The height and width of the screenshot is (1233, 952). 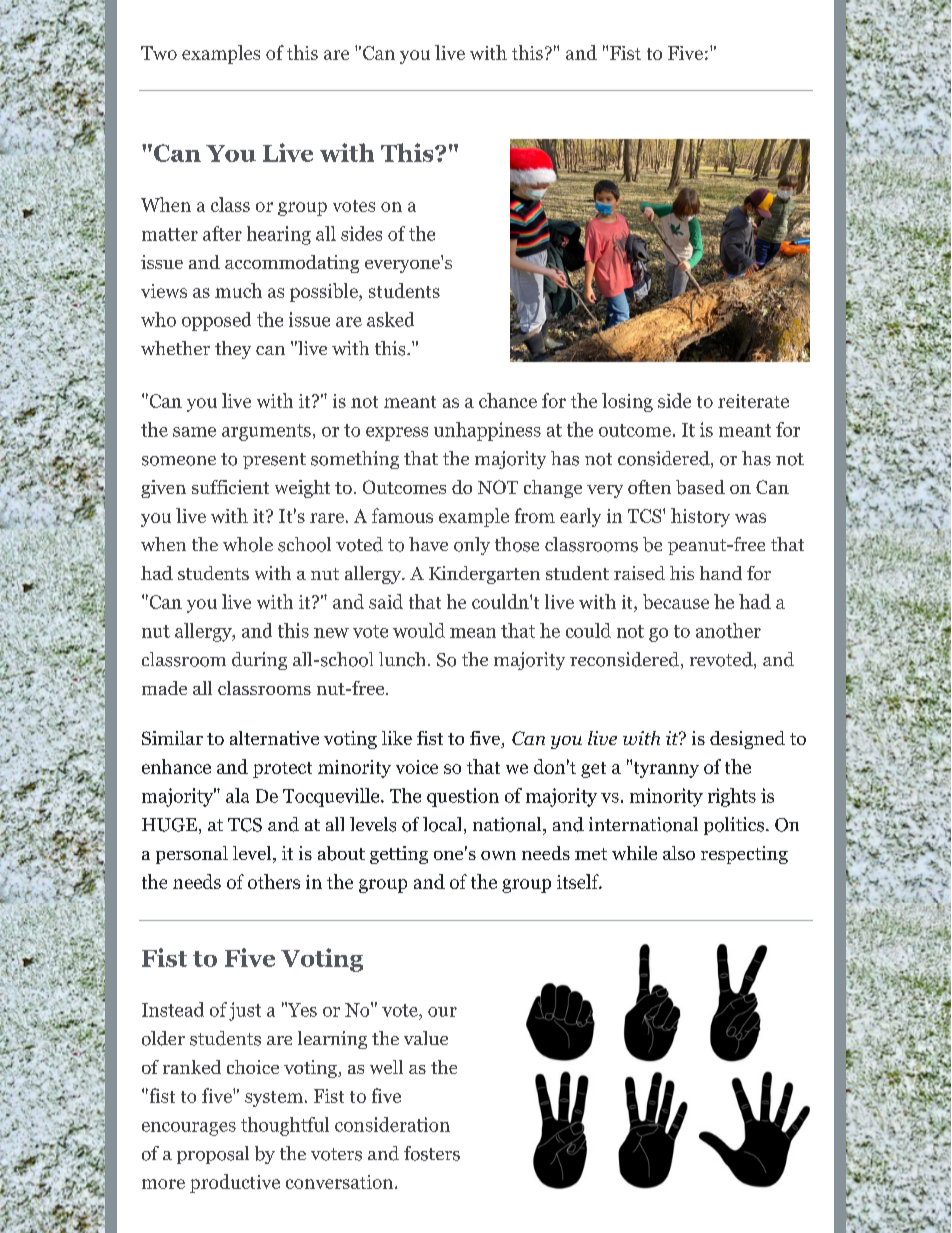 I want to click on during, so click(x=259, y=661).
